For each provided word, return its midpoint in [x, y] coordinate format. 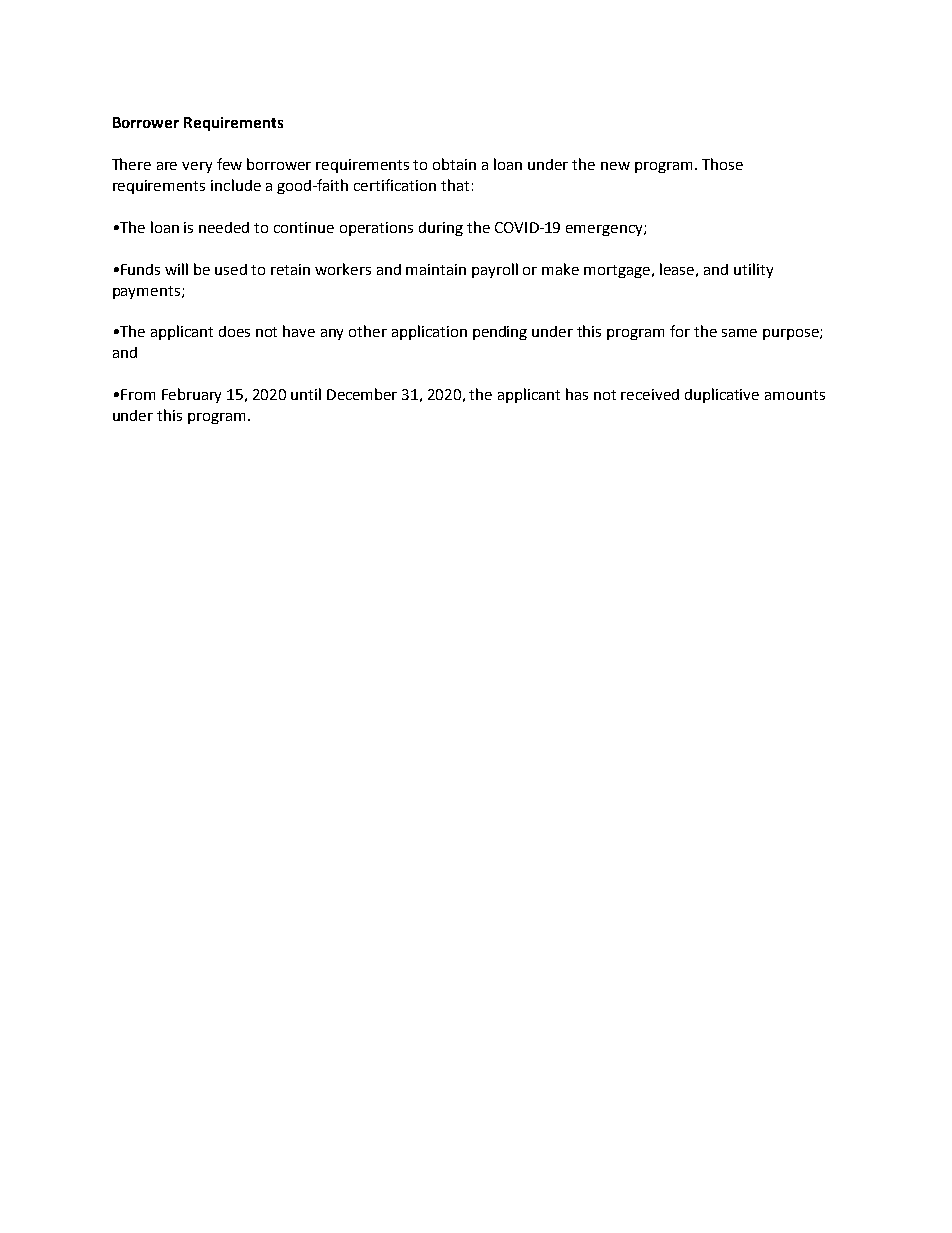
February [191, 395]
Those [722, 164]
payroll [495, 270]
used [231, 269]
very [197, 167]
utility [753, 270]
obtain [454, 164]
